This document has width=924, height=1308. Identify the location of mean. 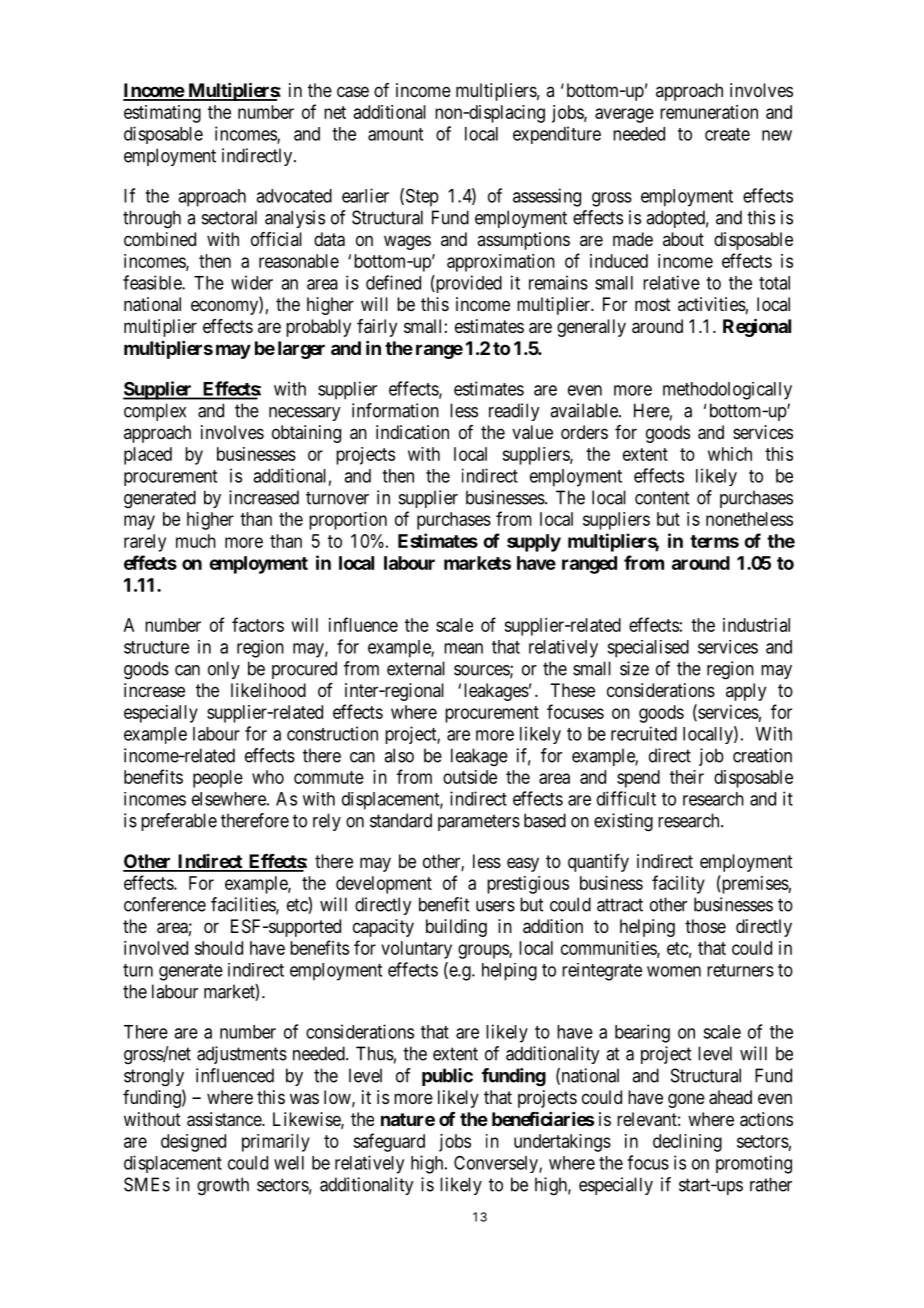
(463, 648).
